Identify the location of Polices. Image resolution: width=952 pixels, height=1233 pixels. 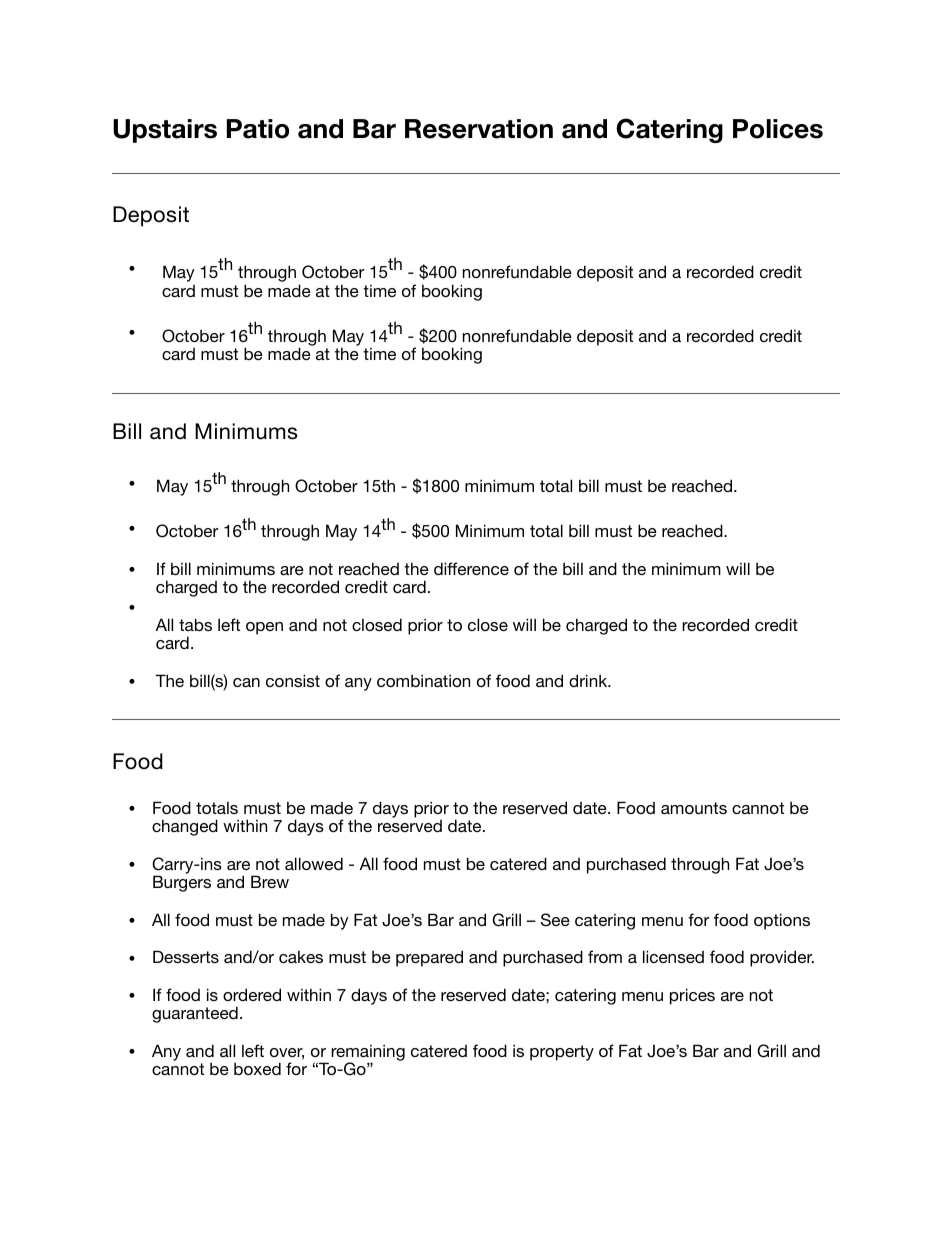
(778, 129).
